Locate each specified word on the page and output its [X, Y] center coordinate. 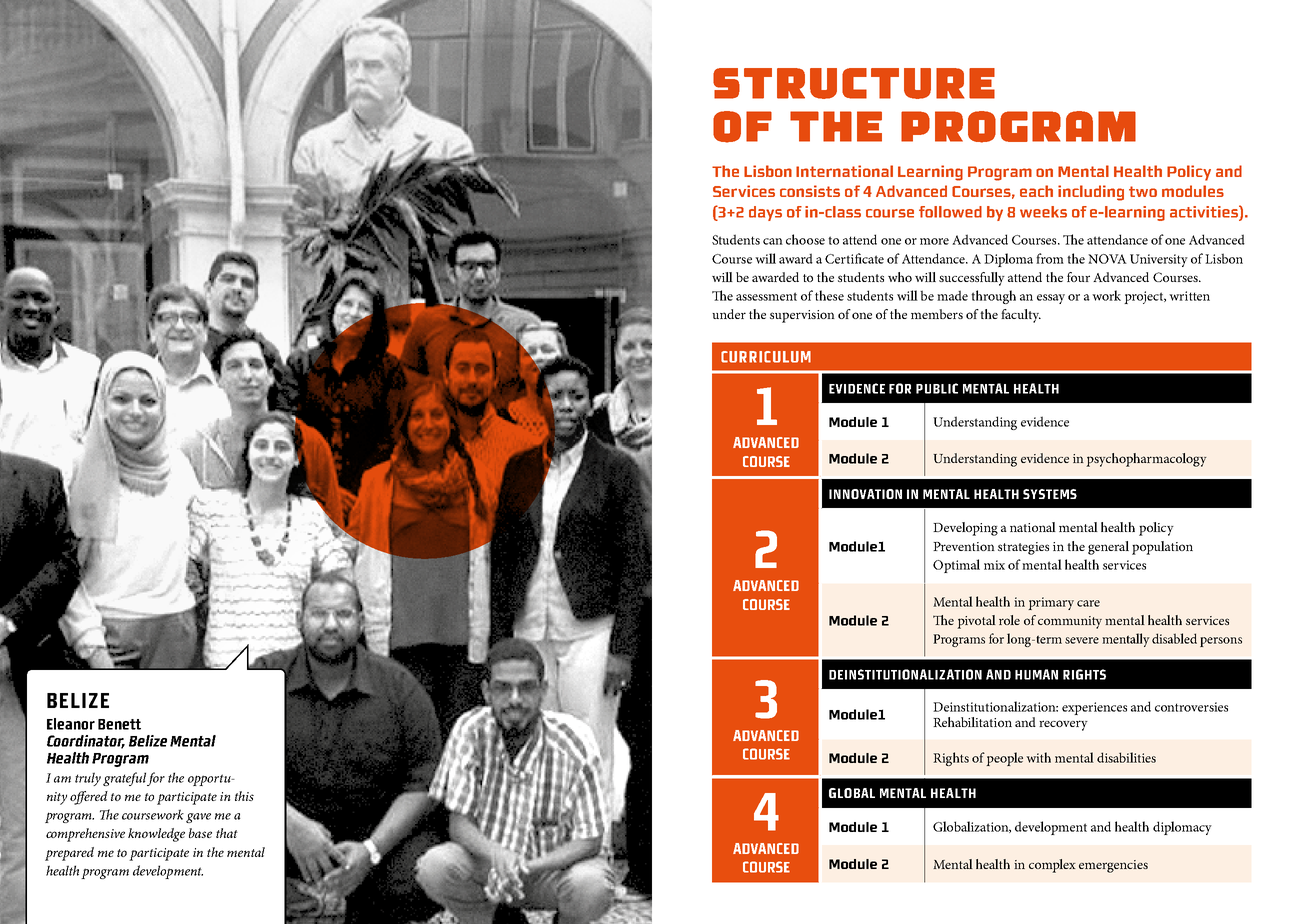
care [1088, 603]
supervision [802, 316]
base [200, 833]
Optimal [956, 566]
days [765, 213]
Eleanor [71, 724]
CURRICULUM [766, 357]
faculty [1021, 316]
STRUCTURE [854, 83]
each [1036, 191]
